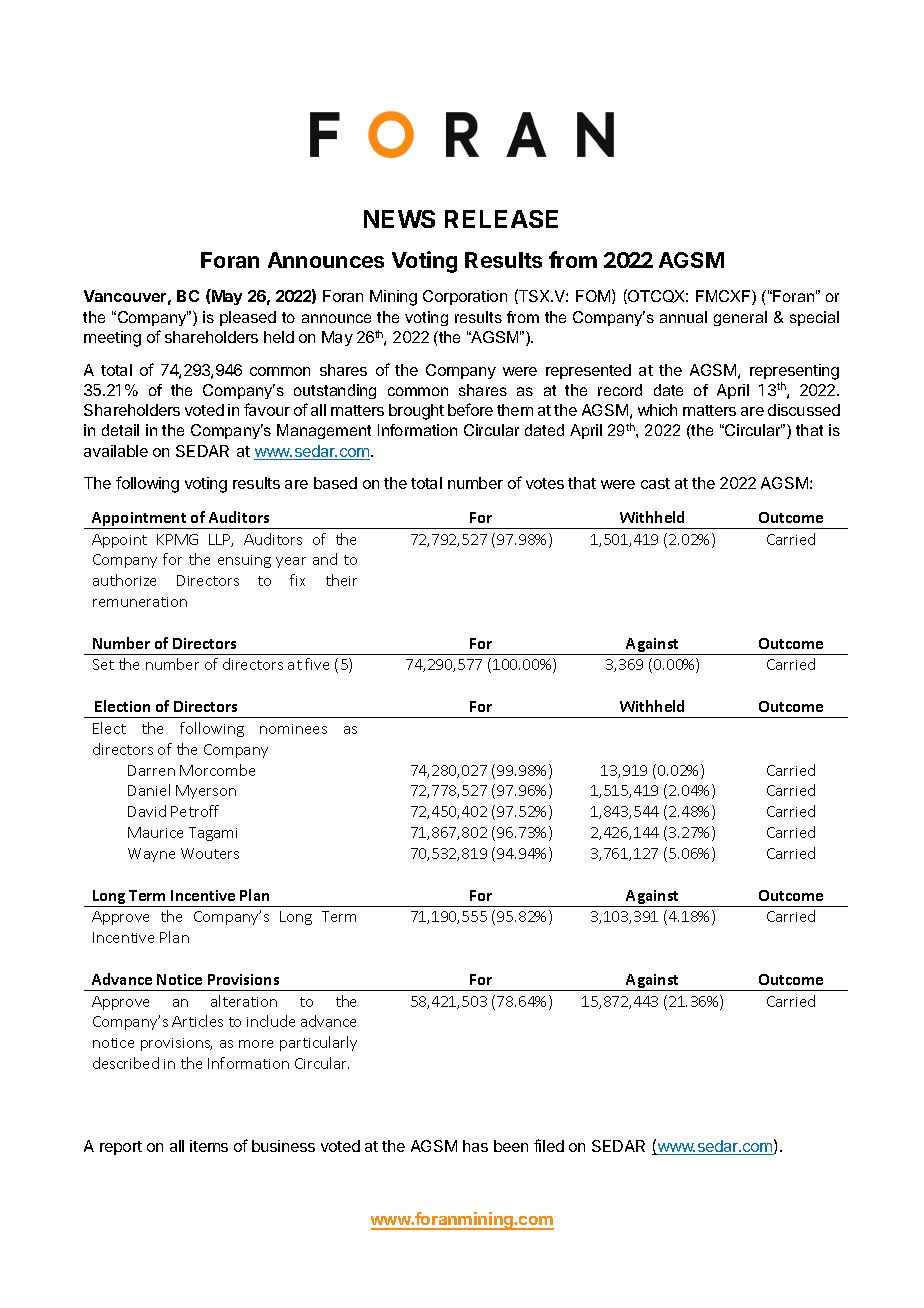  What do you see at coordinates (501, 219) in the image?
I see `RELEASE` at bounding box center [501, 219].
